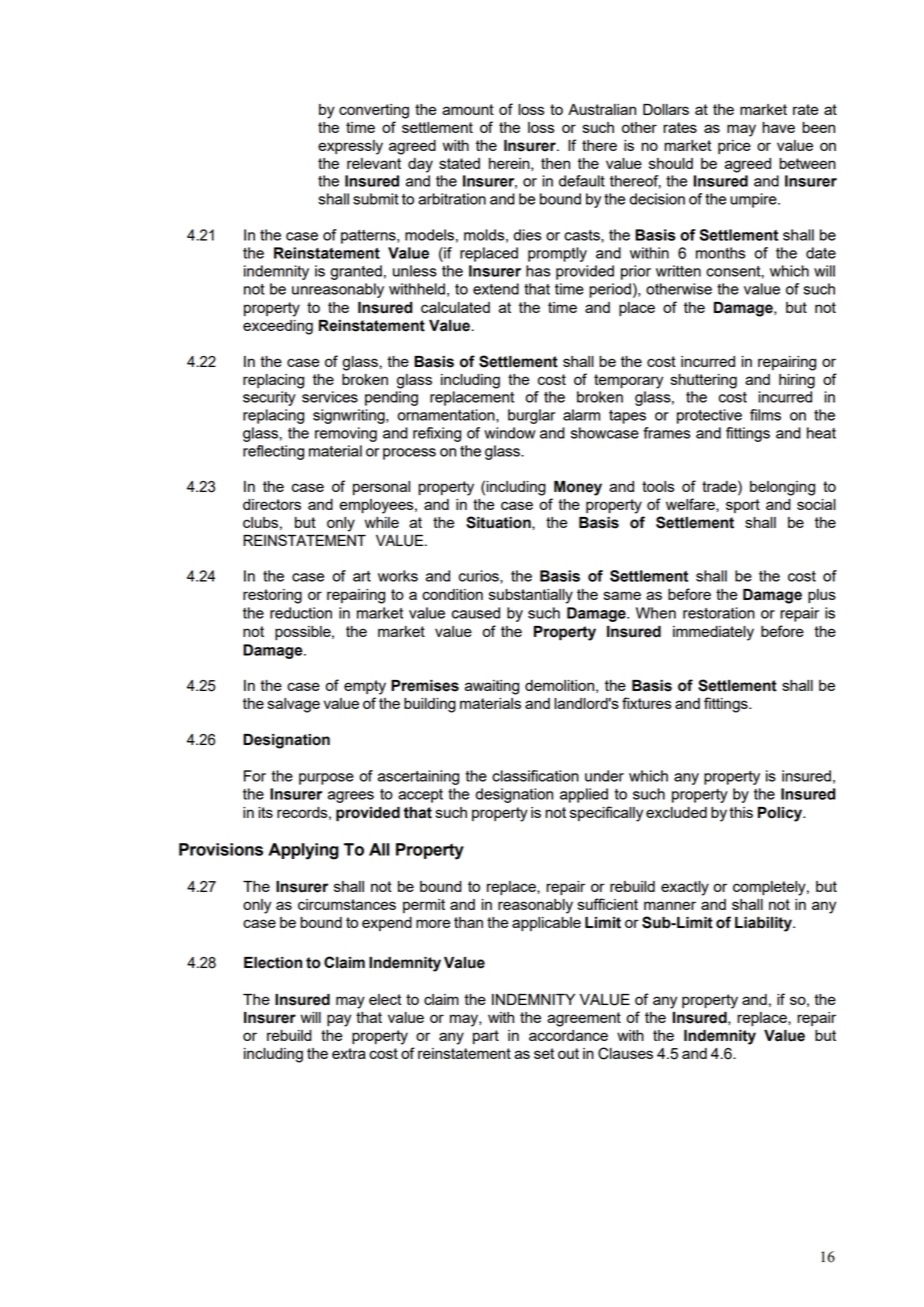 The image size is (924, 1307). Describe the element at coordinates (486, 1037) in the screenshot. I see `part` at that location.
